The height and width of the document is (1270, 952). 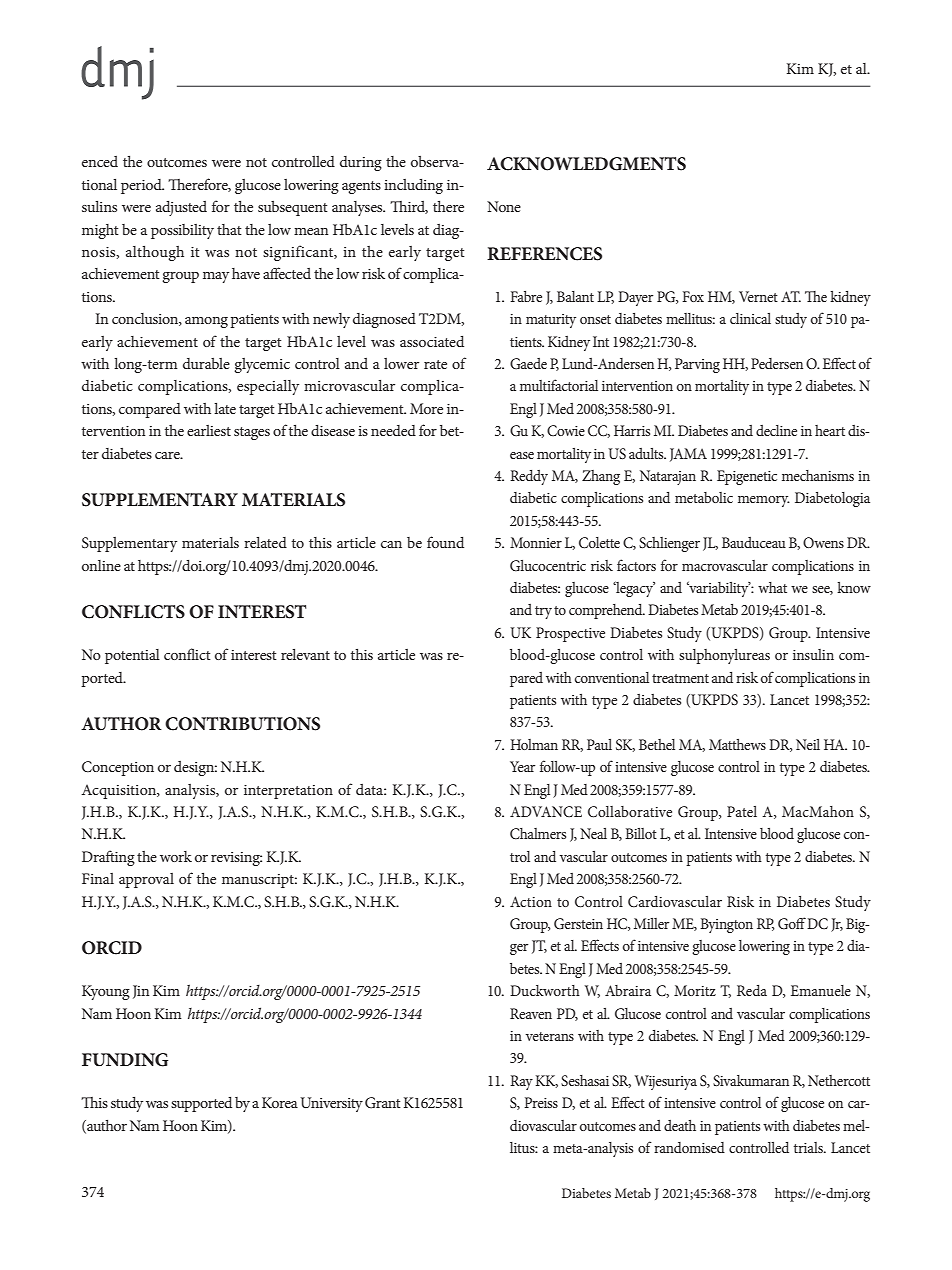 What do you see at coordinates (792, 923) in the document?
I see `Goff` at bounding box center [792, 923].
